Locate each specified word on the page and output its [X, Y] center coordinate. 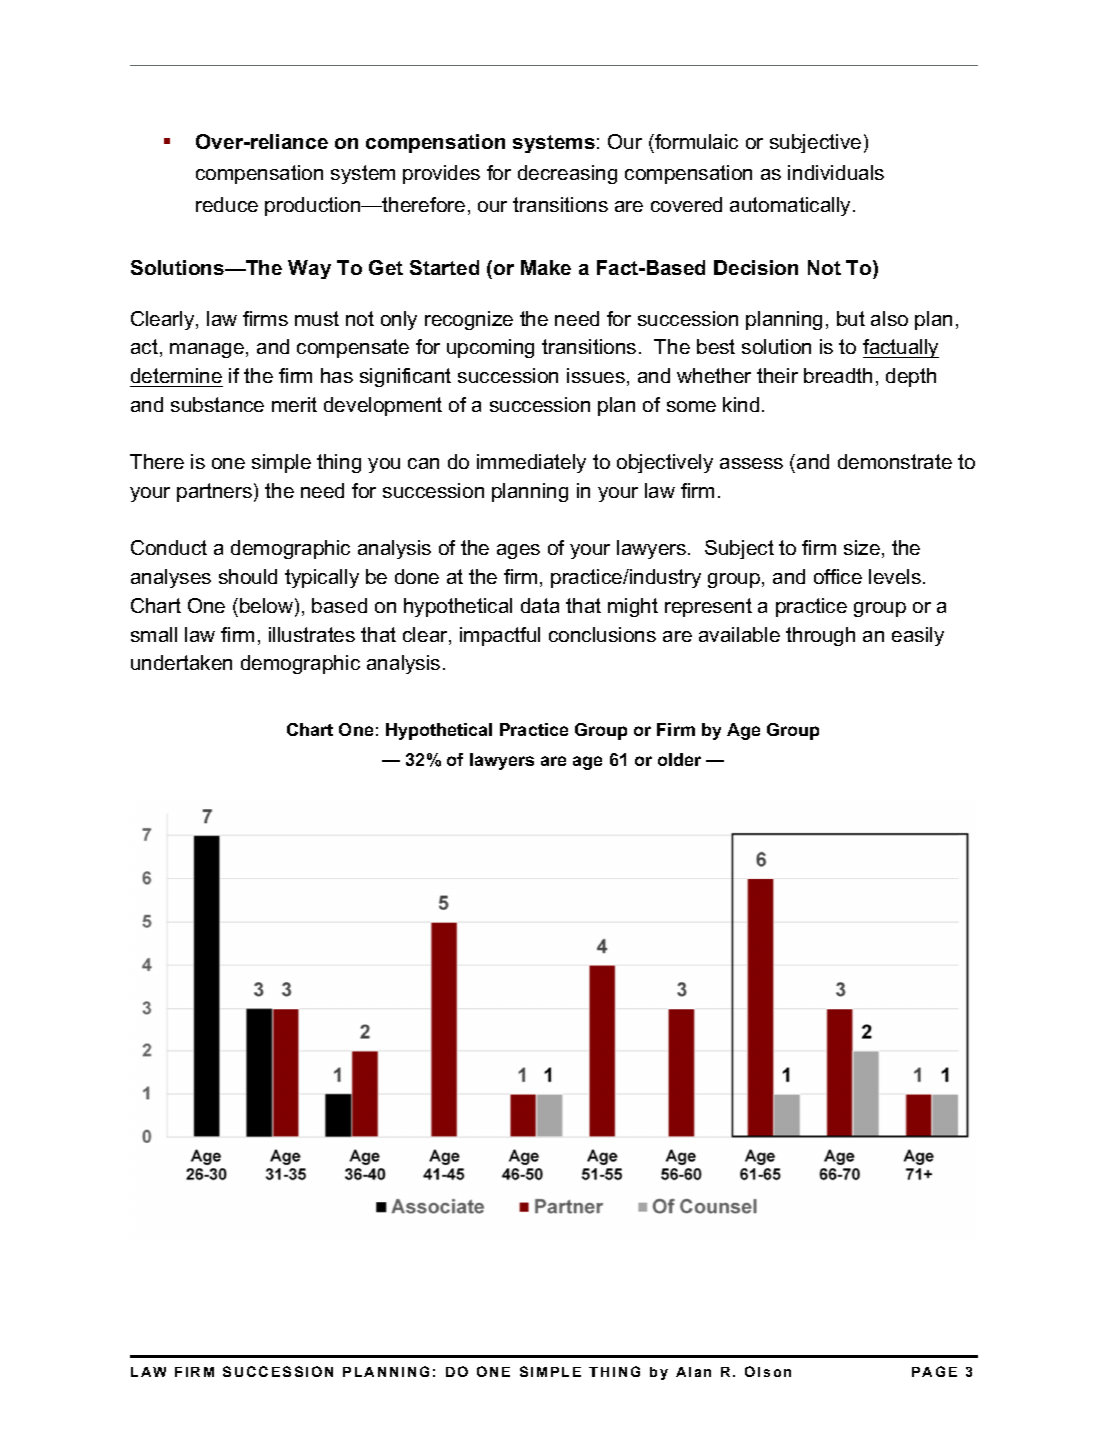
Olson [768, 1371]
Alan [693, 1372]
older [679, 759]
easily [918, 636]
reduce [227, 204]
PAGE [934, 1371]
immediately [531, 463]
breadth [838, 375]
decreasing [567, 174]
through [820, 636]
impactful [500, 636]
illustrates [312, 634]
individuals [836, 172]
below [268, 607]
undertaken [181, 662]
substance [217, 404]
